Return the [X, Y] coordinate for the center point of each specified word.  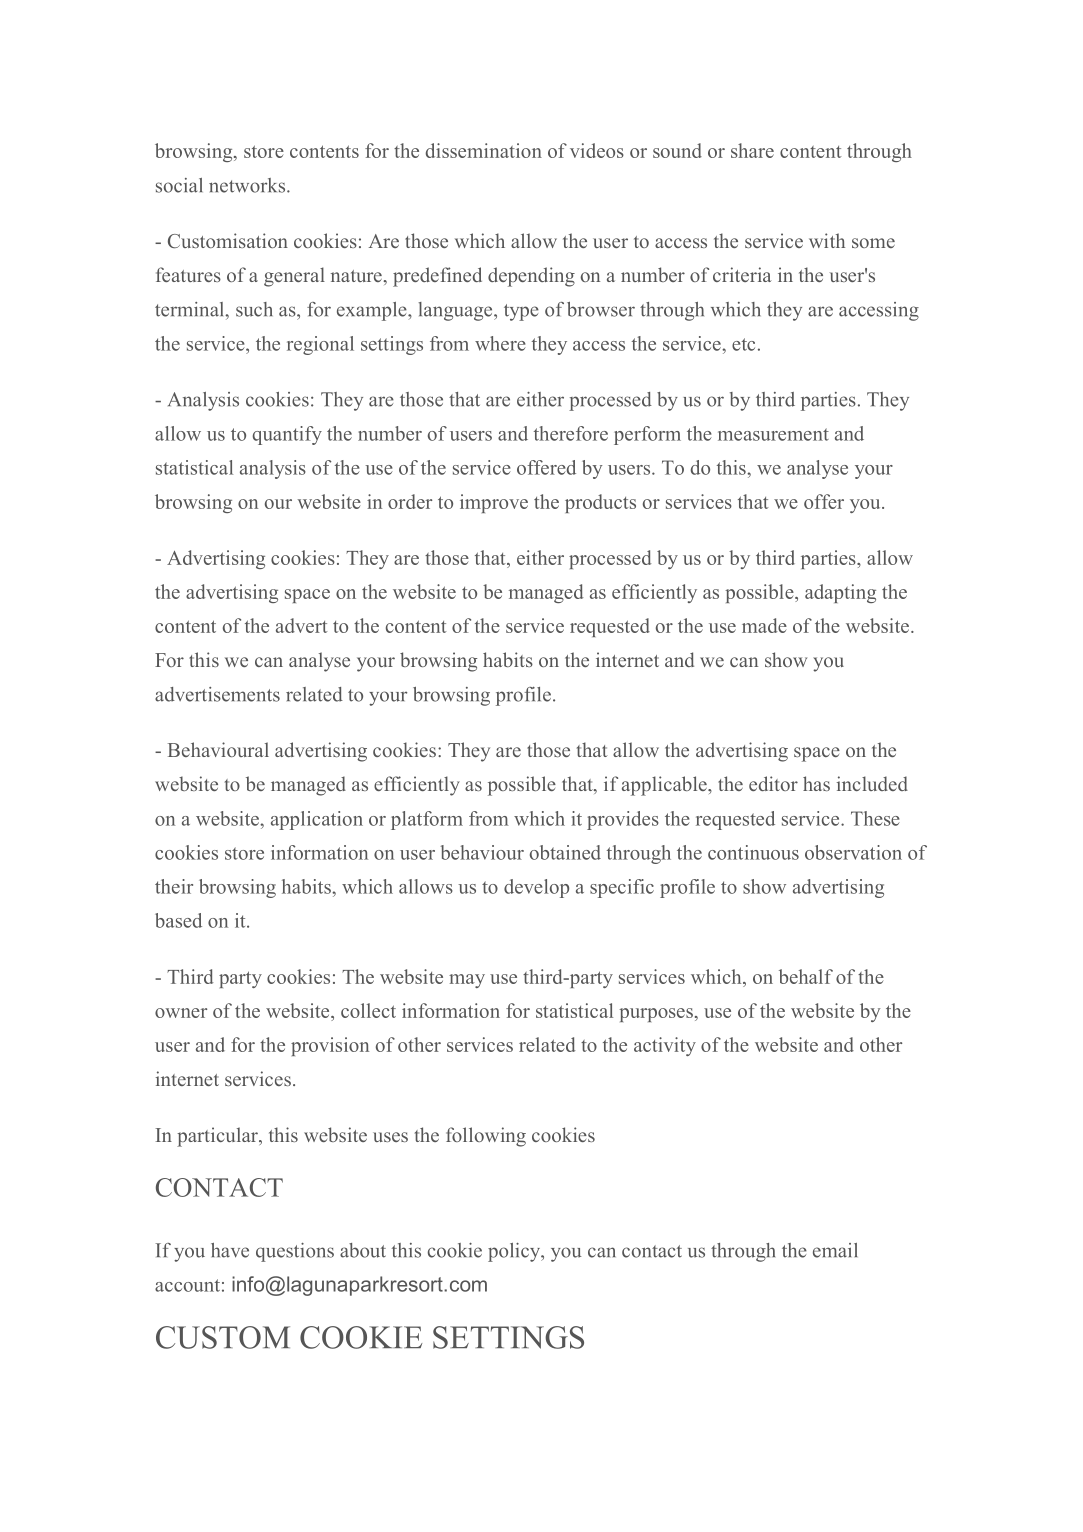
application [317, 820]
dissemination [484, 150]
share [752, 150]
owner [181, 1013]
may [467, 981]
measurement [773, 434]
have [230, 1250]
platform [427, 820]
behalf [806, 976]
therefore [571, 433]
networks [248, 185]
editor [773, 783]
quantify [287, 435]
